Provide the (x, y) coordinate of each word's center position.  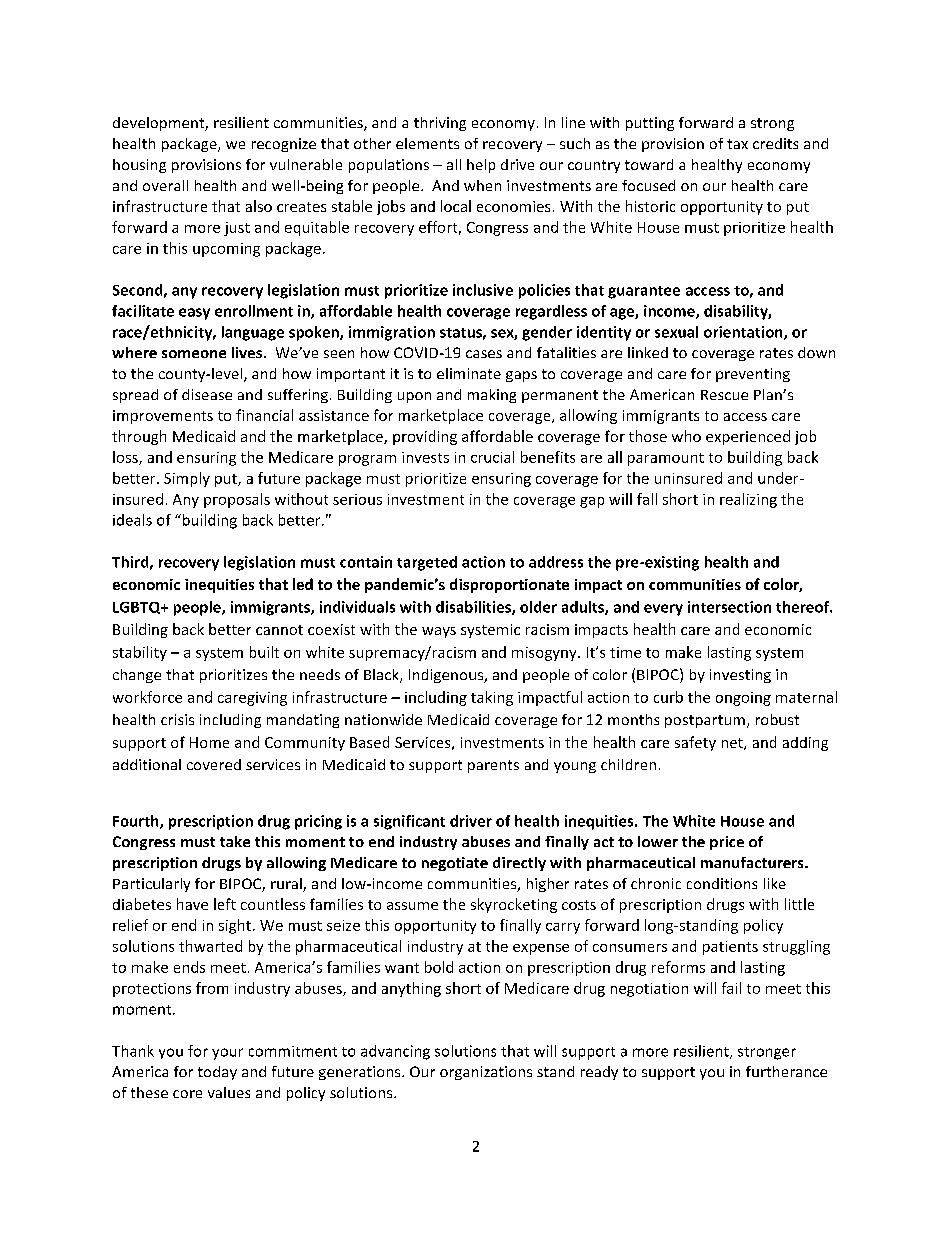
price (727, 843)
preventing (753, 375)
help (481, 166)
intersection (729, 607)
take (235, 841)
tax (737, 144)
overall (165, 185)
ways (439, 632)
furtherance (786, 1071)
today (217, 1073)
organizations (486, 1073)
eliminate (469, 373)
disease (207, 394)
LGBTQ (138, 608)
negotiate (455, 864)
